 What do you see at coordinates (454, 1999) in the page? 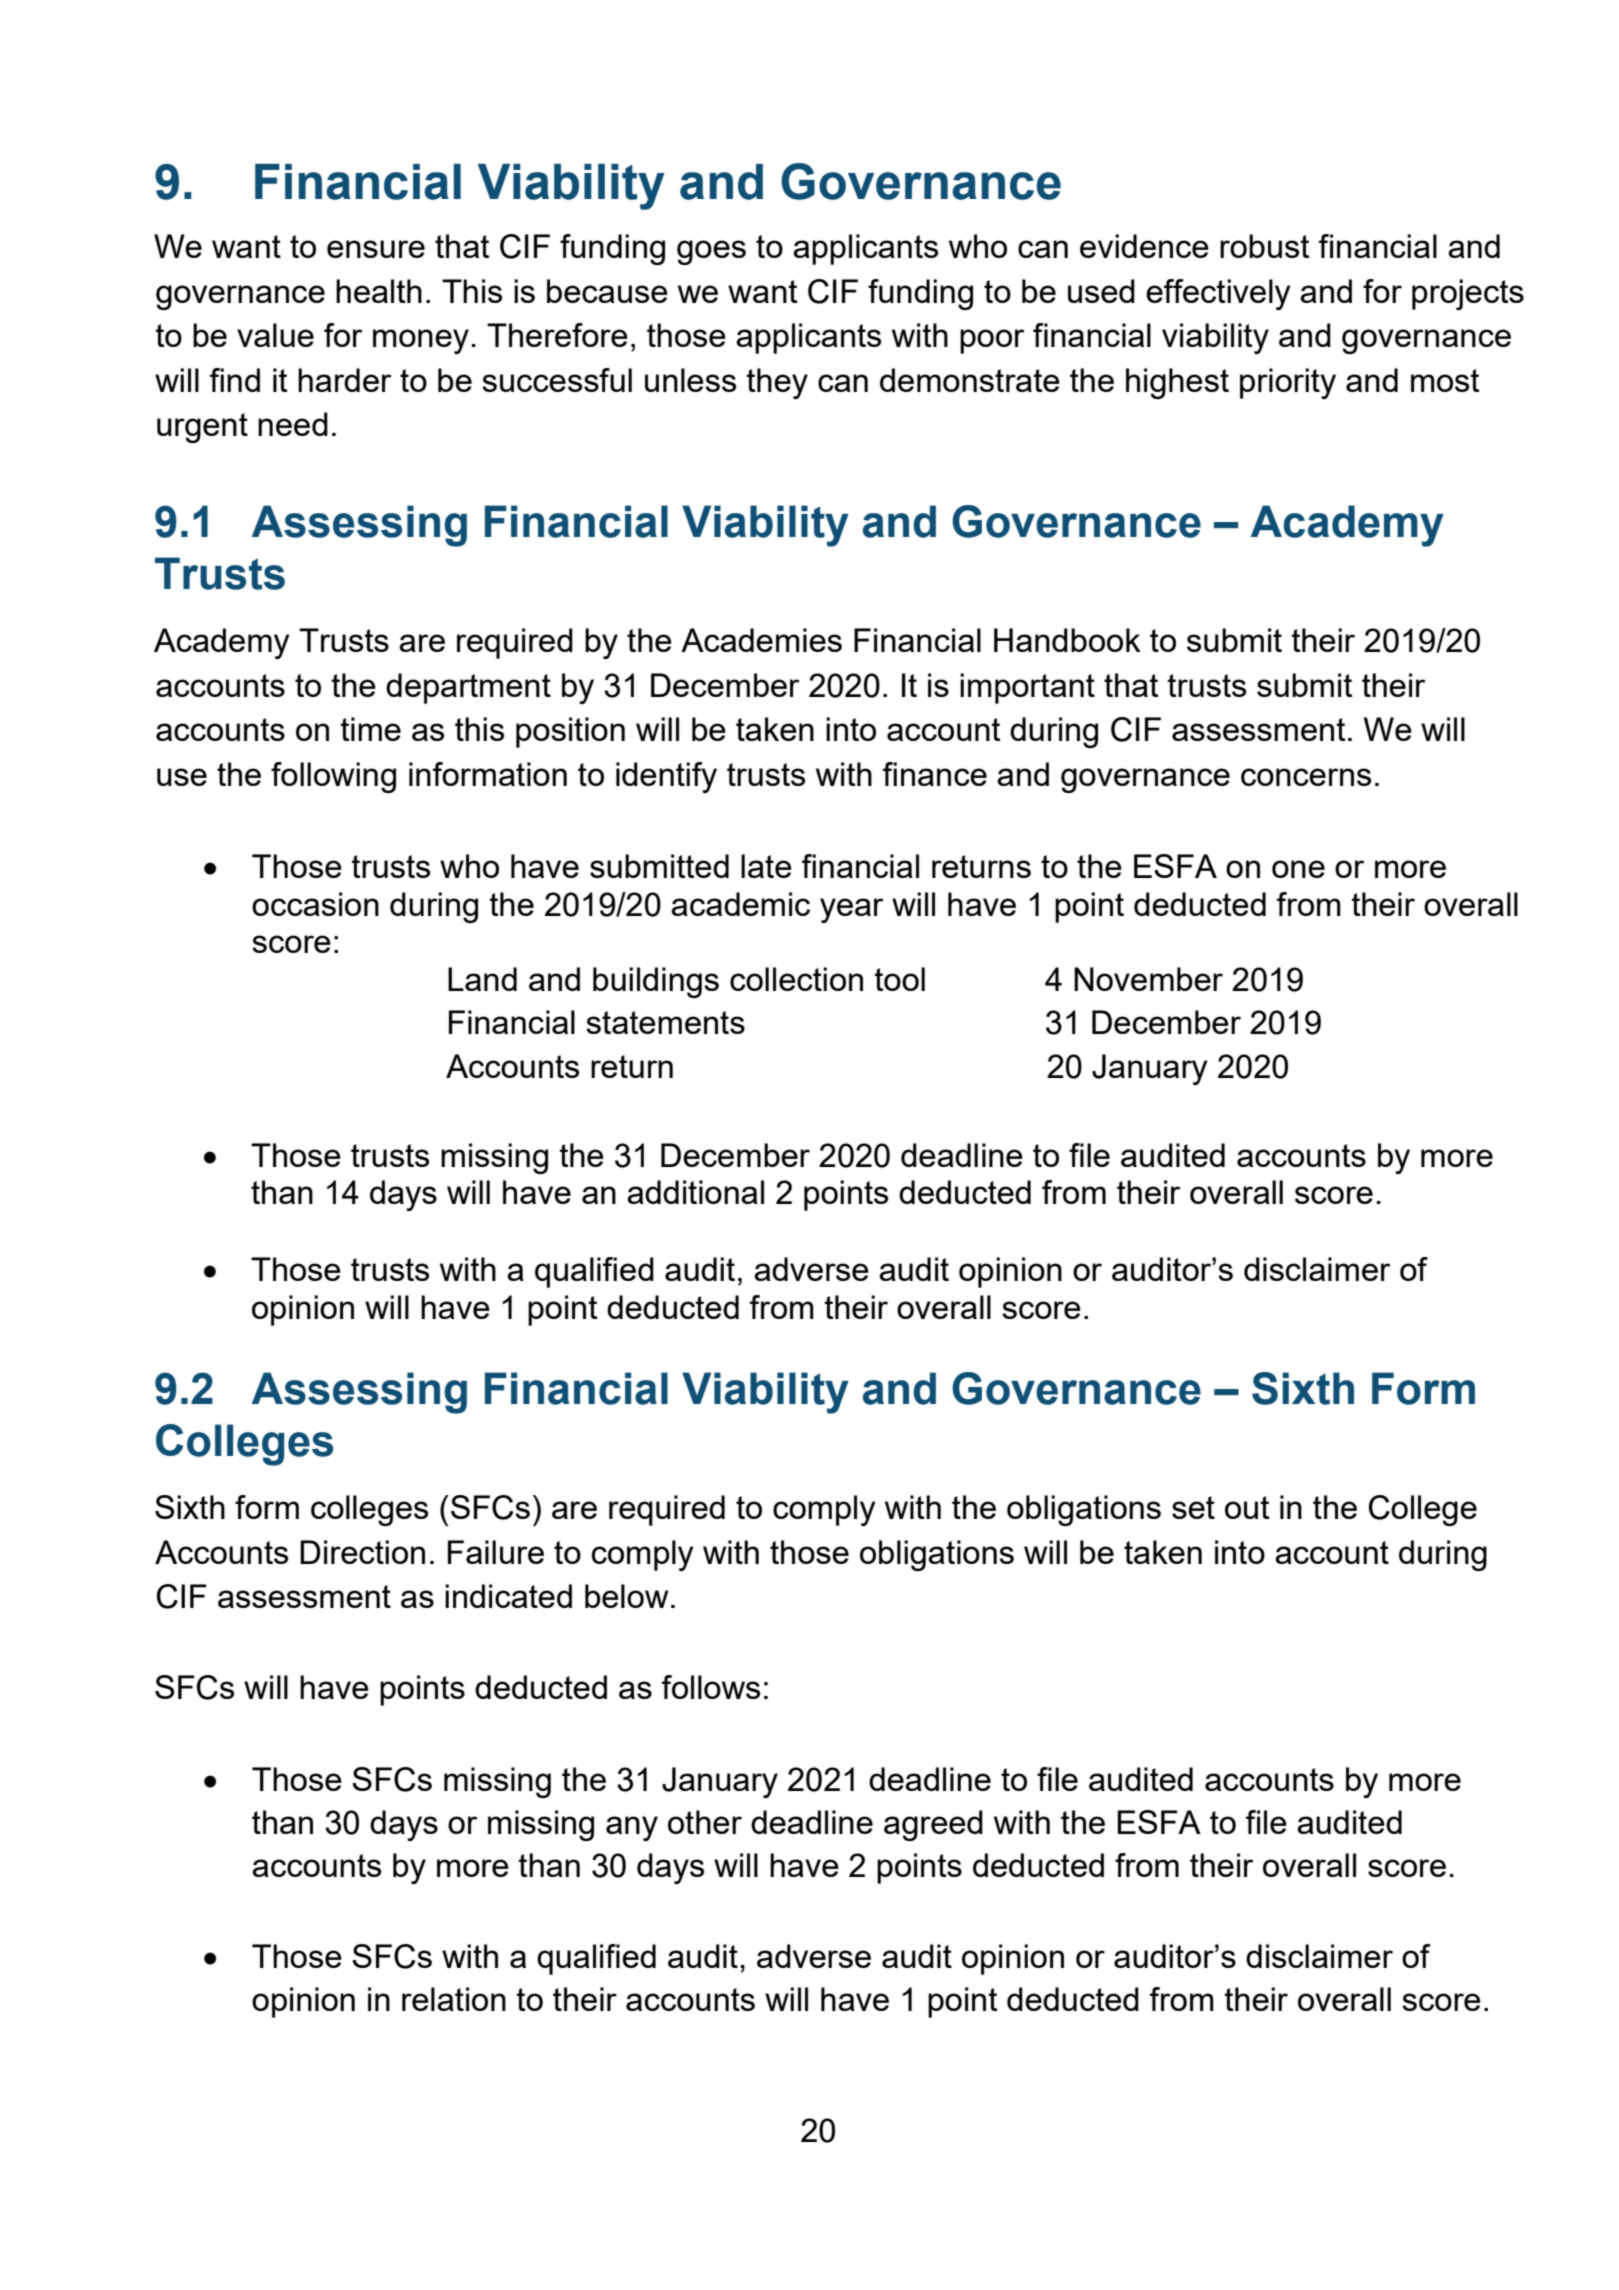
I see `relation` at bounding box center [454, 1999].
